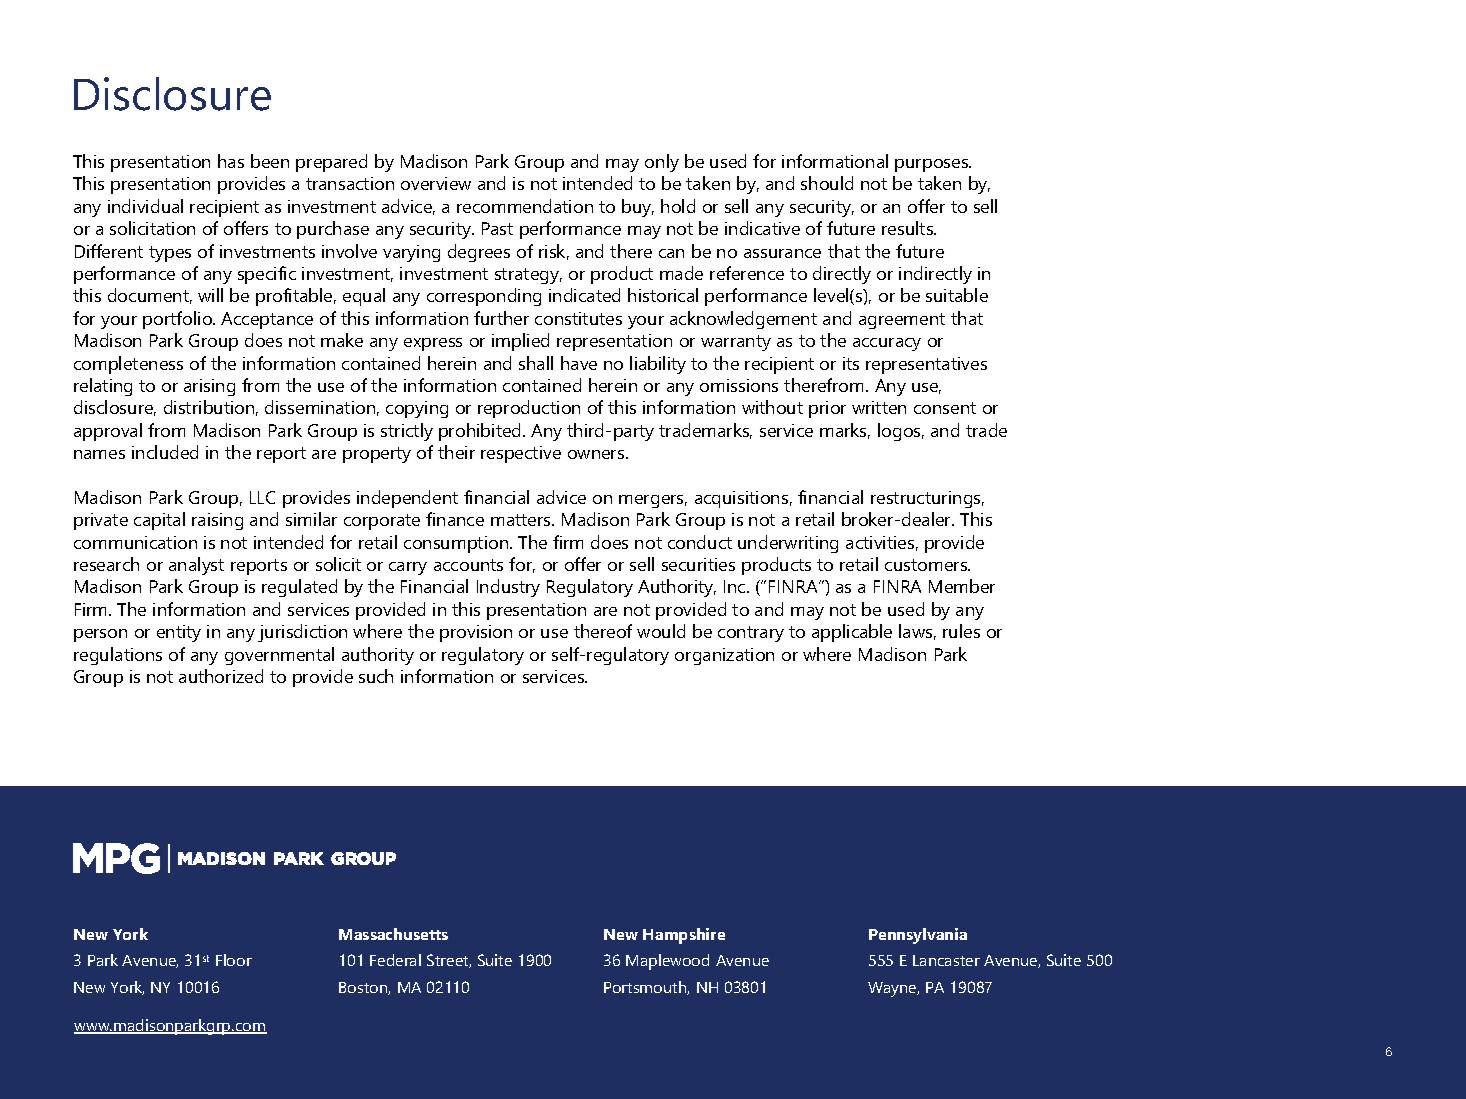 The height and width of the screenshot is (1099, 1466). Describe the element at coordinates (234, 960) in the screenshot. I see `Floor` at that location.
